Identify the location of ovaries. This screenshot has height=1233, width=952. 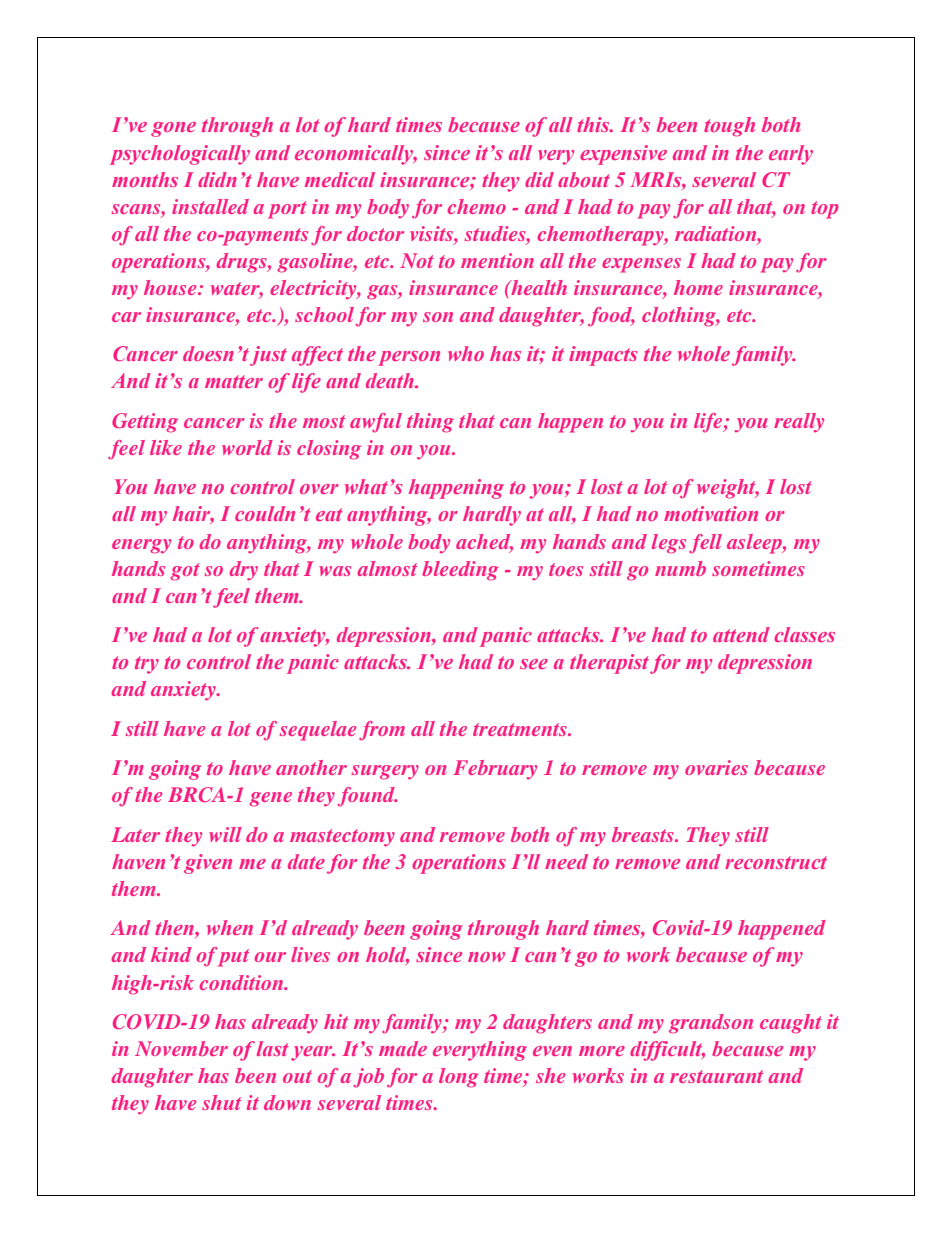
(716, 767).
